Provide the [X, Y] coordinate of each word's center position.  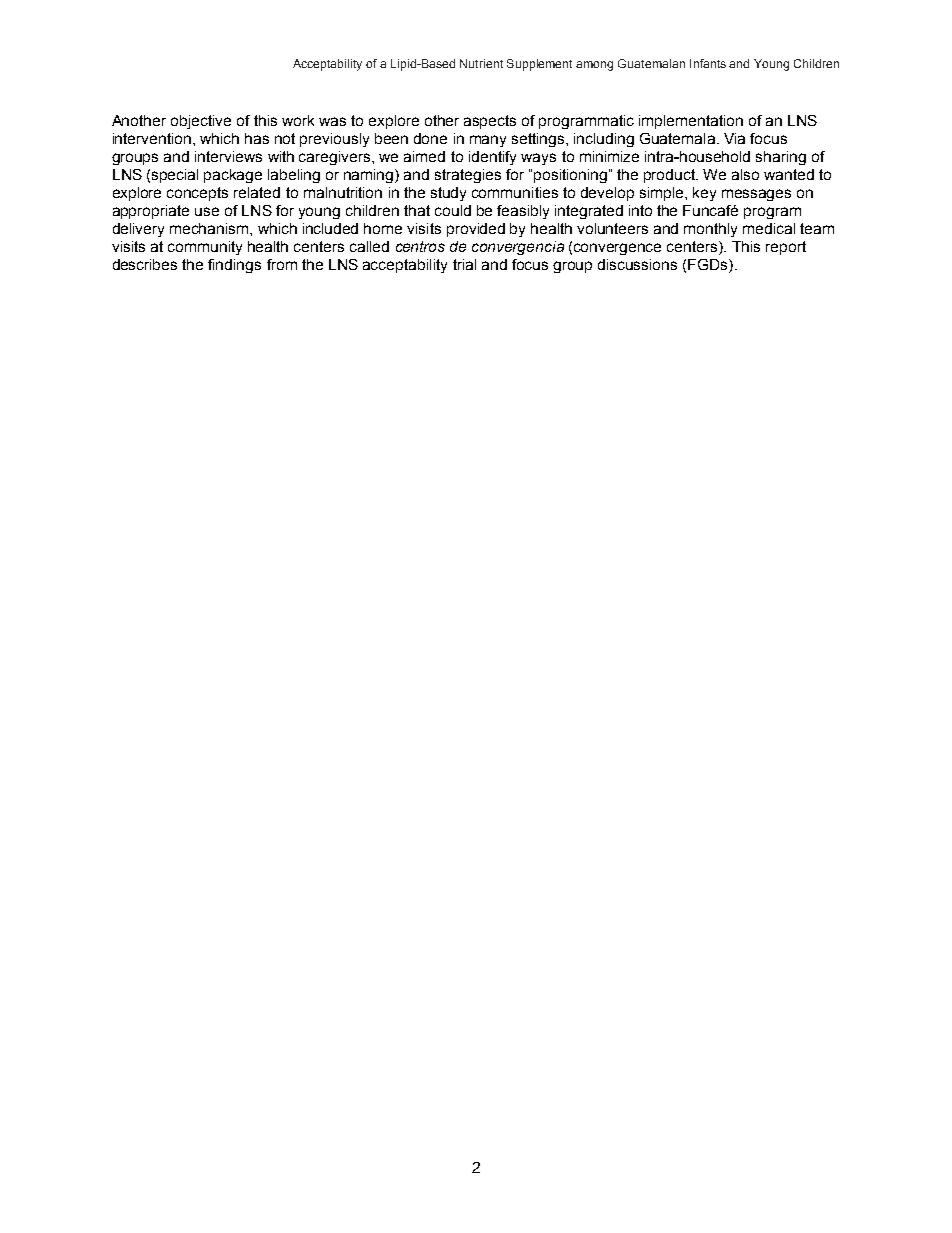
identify [492, 158]
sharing [781, 158]
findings [234, 266]
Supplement [539, 65]
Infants [708, 63]
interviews [228, 156]
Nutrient [481, 63]
